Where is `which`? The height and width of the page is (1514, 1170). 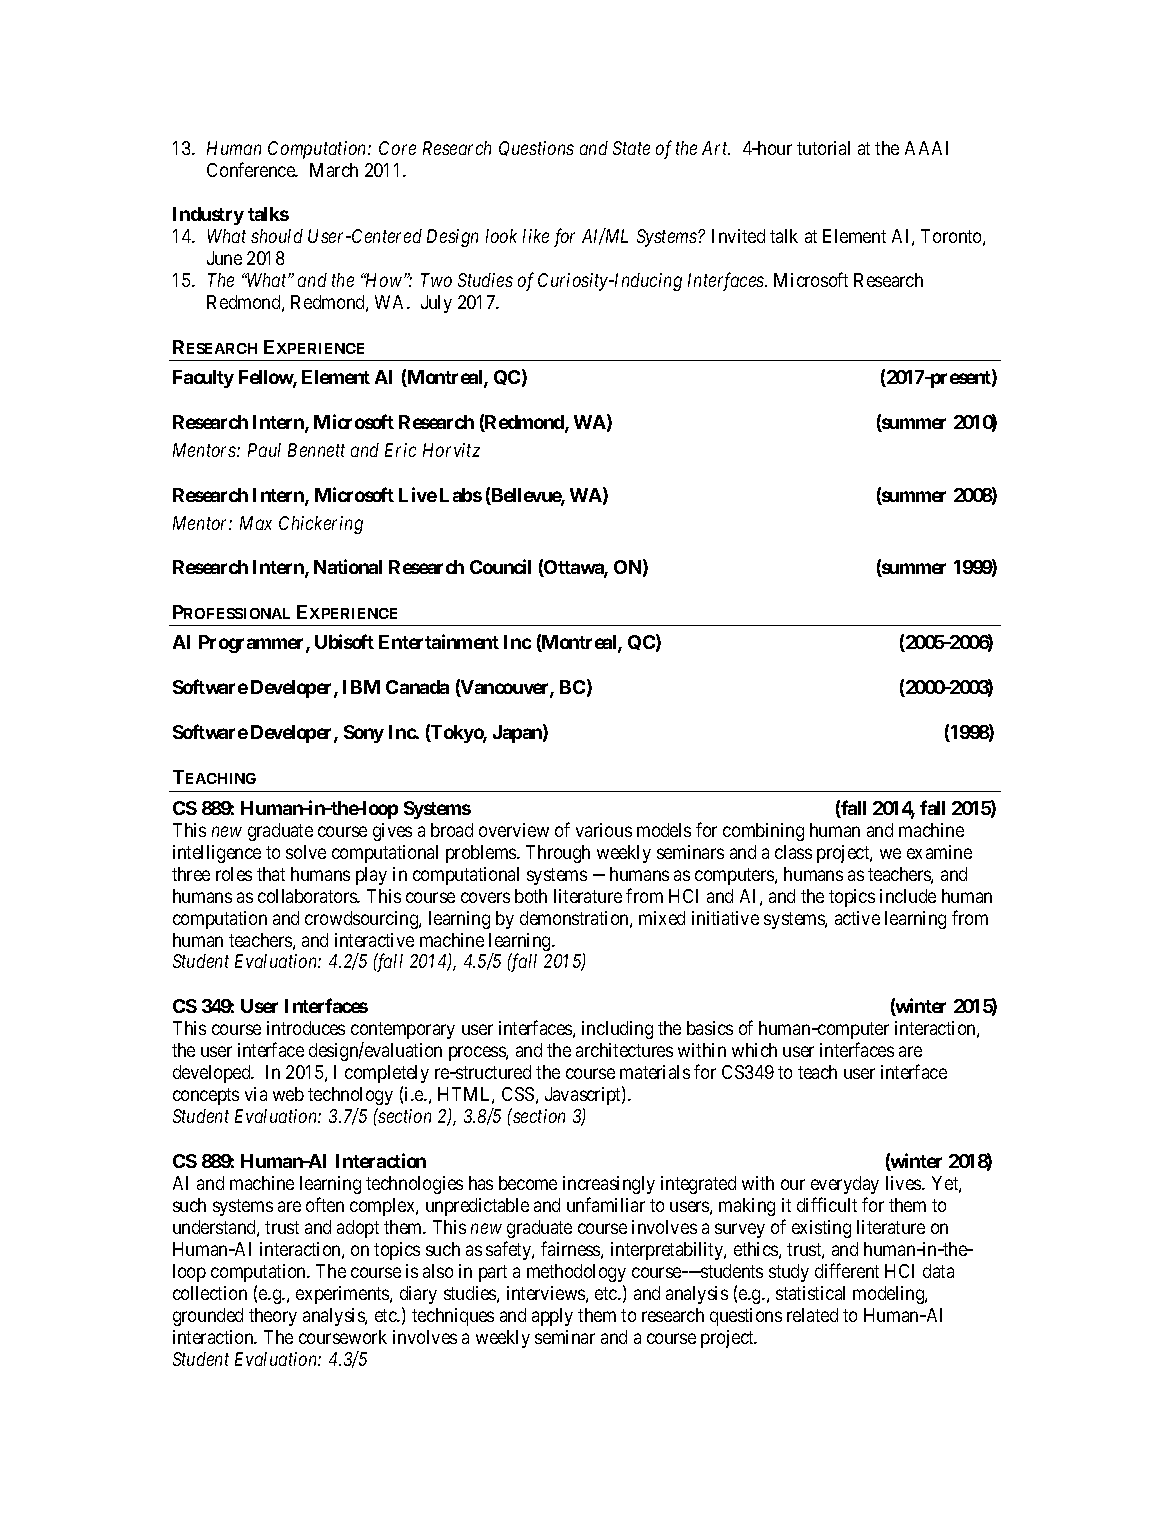 which is located at coordinates (754, 1050).
